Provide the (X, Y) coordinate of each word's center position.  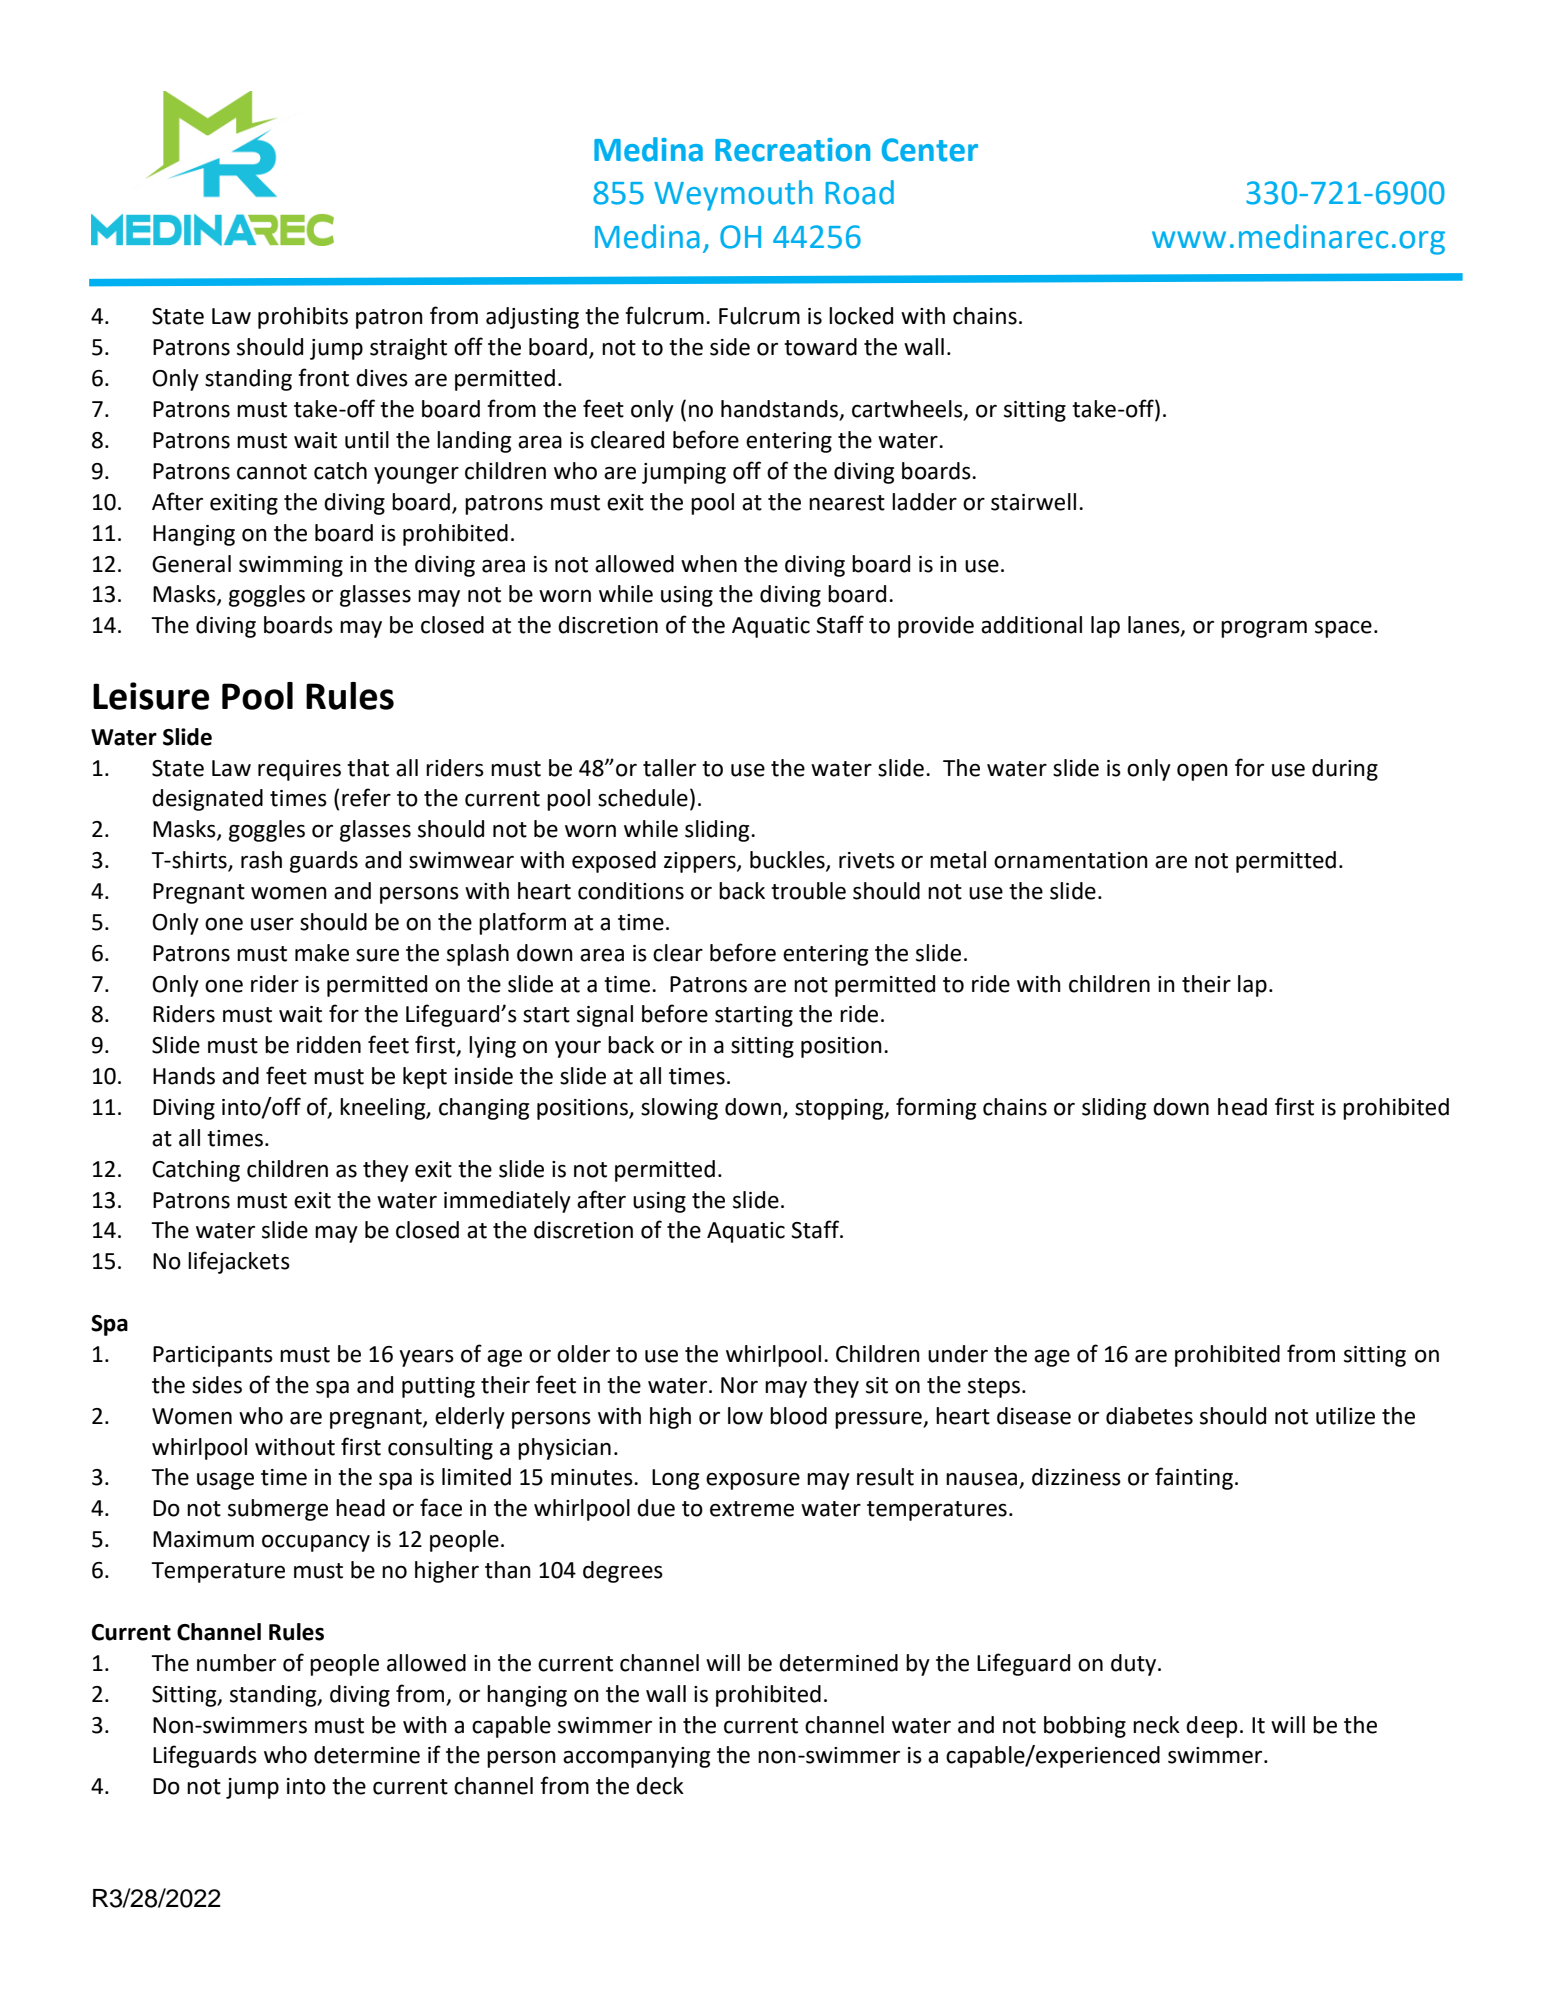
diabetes (1149, 1416)
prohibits (303, 318)
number (236, 1663)
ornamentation (1071, 860)
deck (660, 1786)
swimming (291, 566)
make (322, 953)
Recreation (792, 150)
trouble (808, 891)
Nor (739, 1385)
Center (930, 150)
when (709, 564)
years (426, 1358)
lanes (1155, 626)
